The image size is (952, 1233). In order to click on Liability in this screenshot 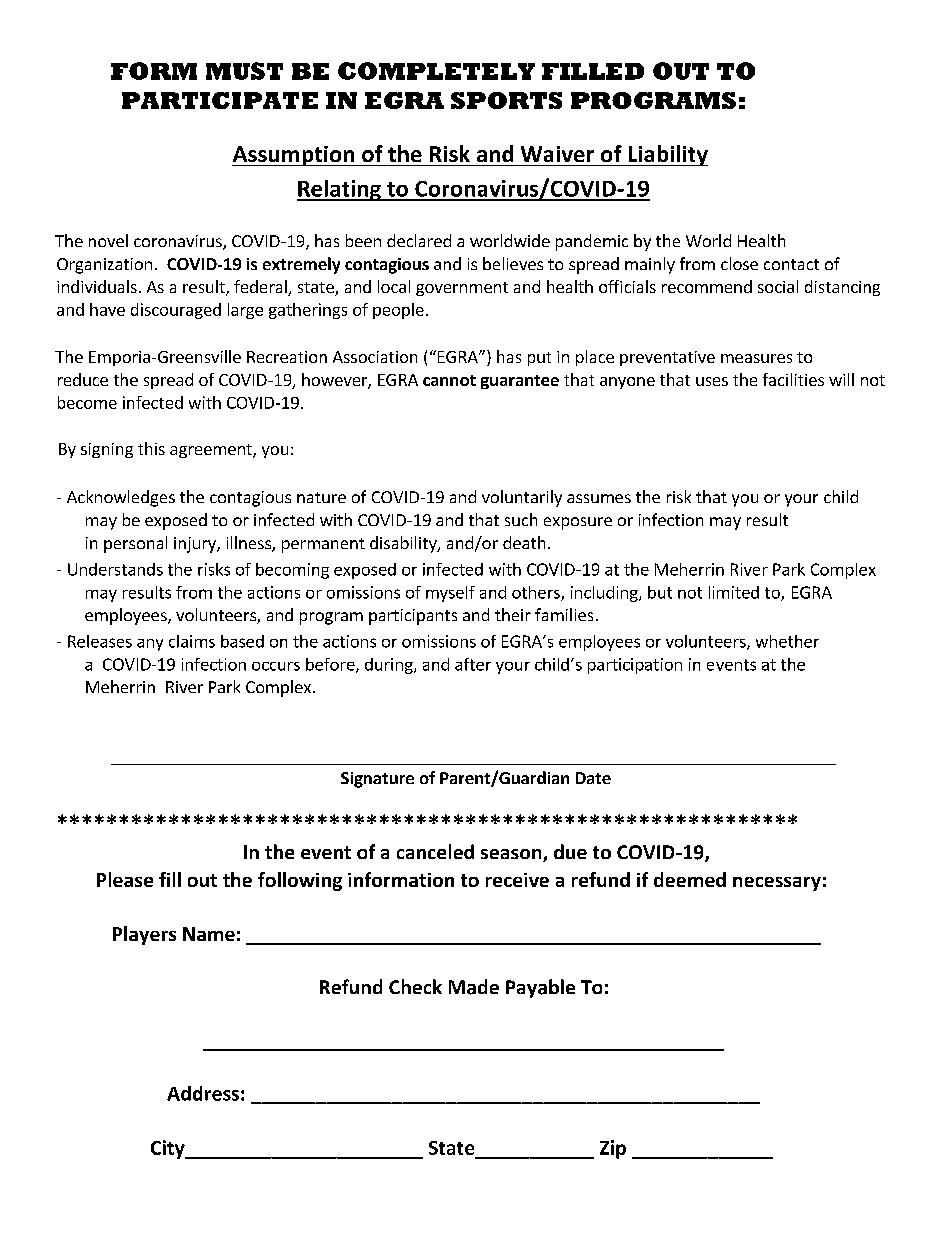, I will do `click(667, 155)`.
